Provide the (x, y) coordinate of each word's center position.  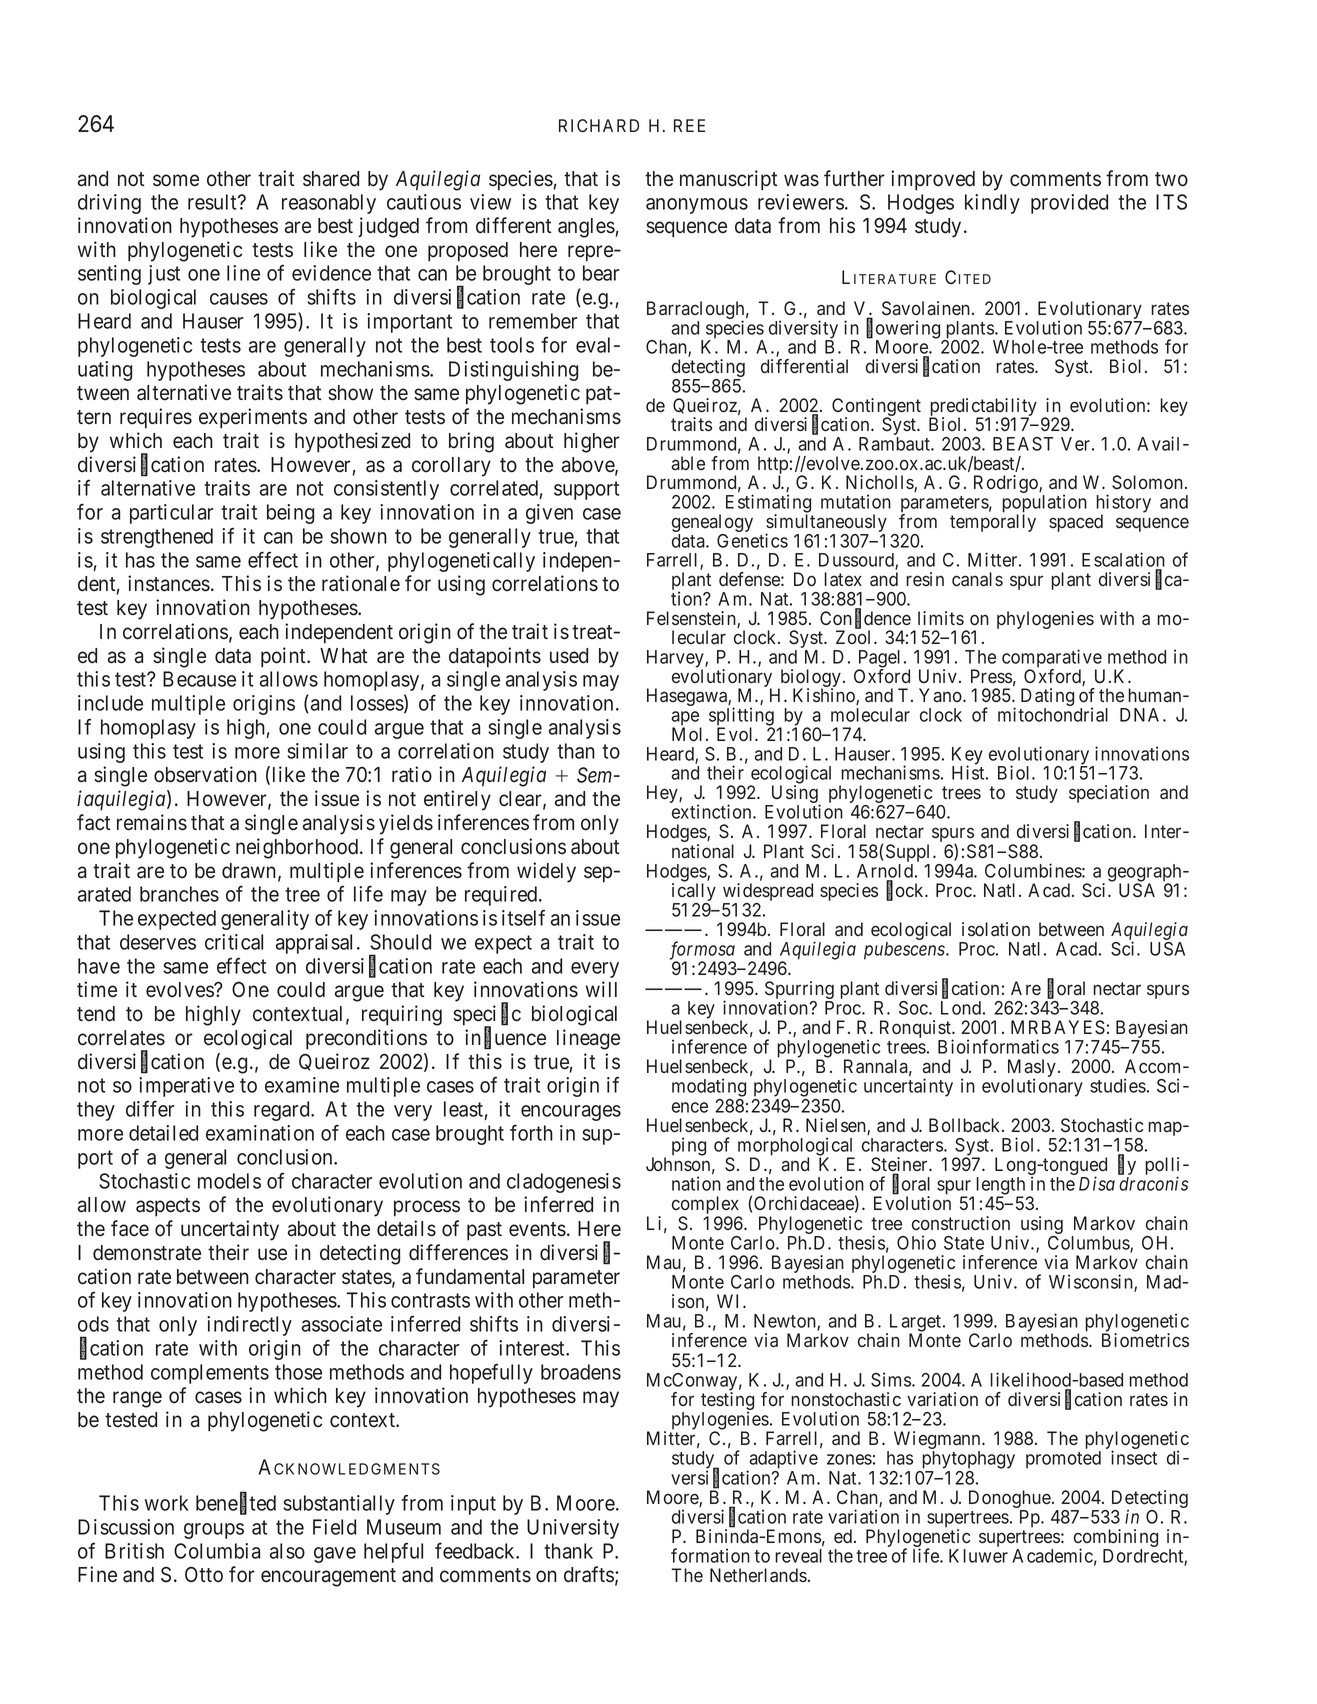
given (549, 514)
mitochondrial (1053, 714)
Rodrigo (1007, 484)
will (601, 989)
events (537, 1229)
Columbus (1089, 1244)
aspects (168, 1207)
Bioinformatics (998, 1046)
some (176, 180)
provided (1069, 204)
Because (199, 679)
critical (234, 942)
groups (214, 1531)
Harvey (676, 660)
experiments (253, 418)
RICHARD (599, 125)
